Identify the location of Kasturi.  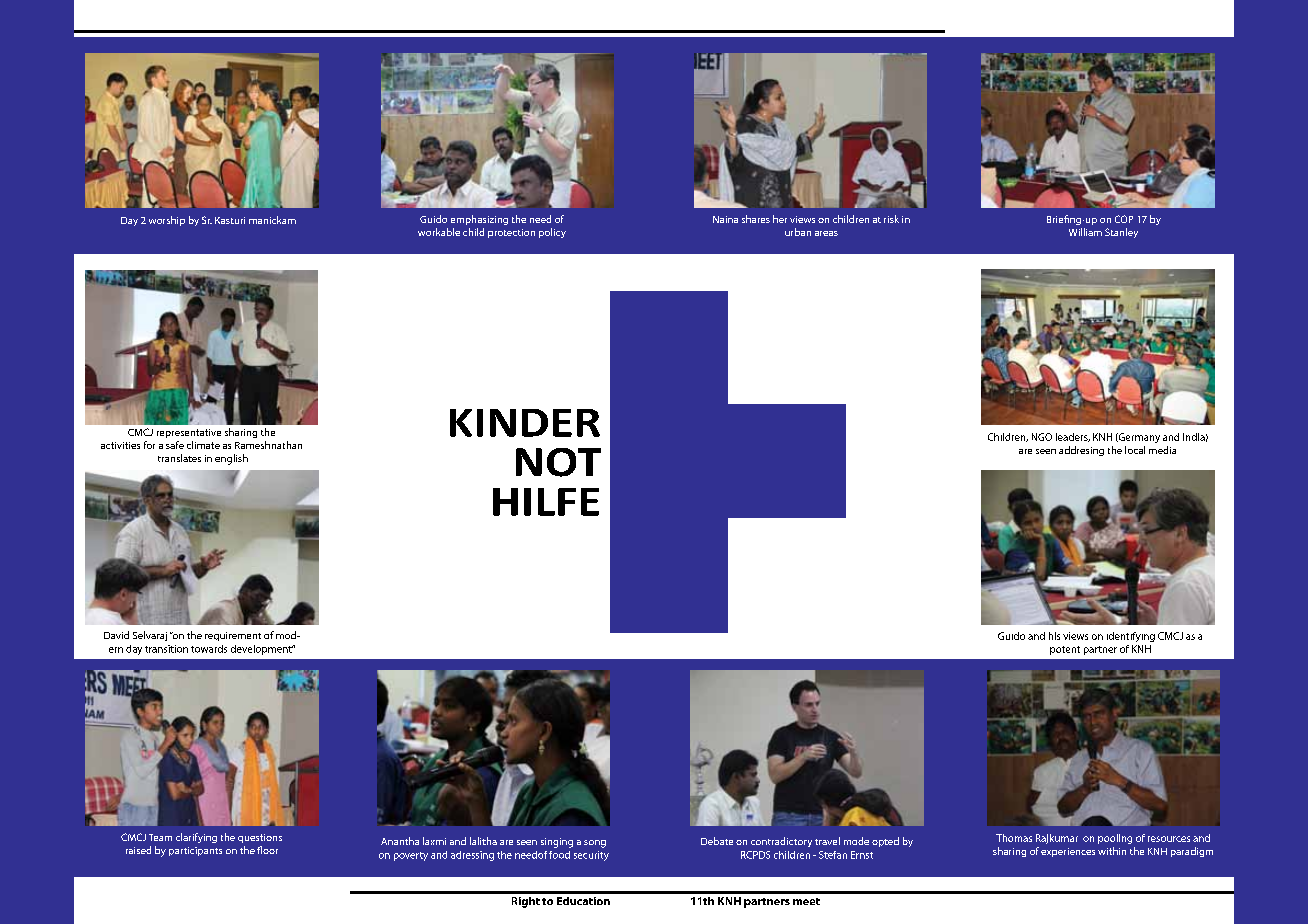
(230, 220).
